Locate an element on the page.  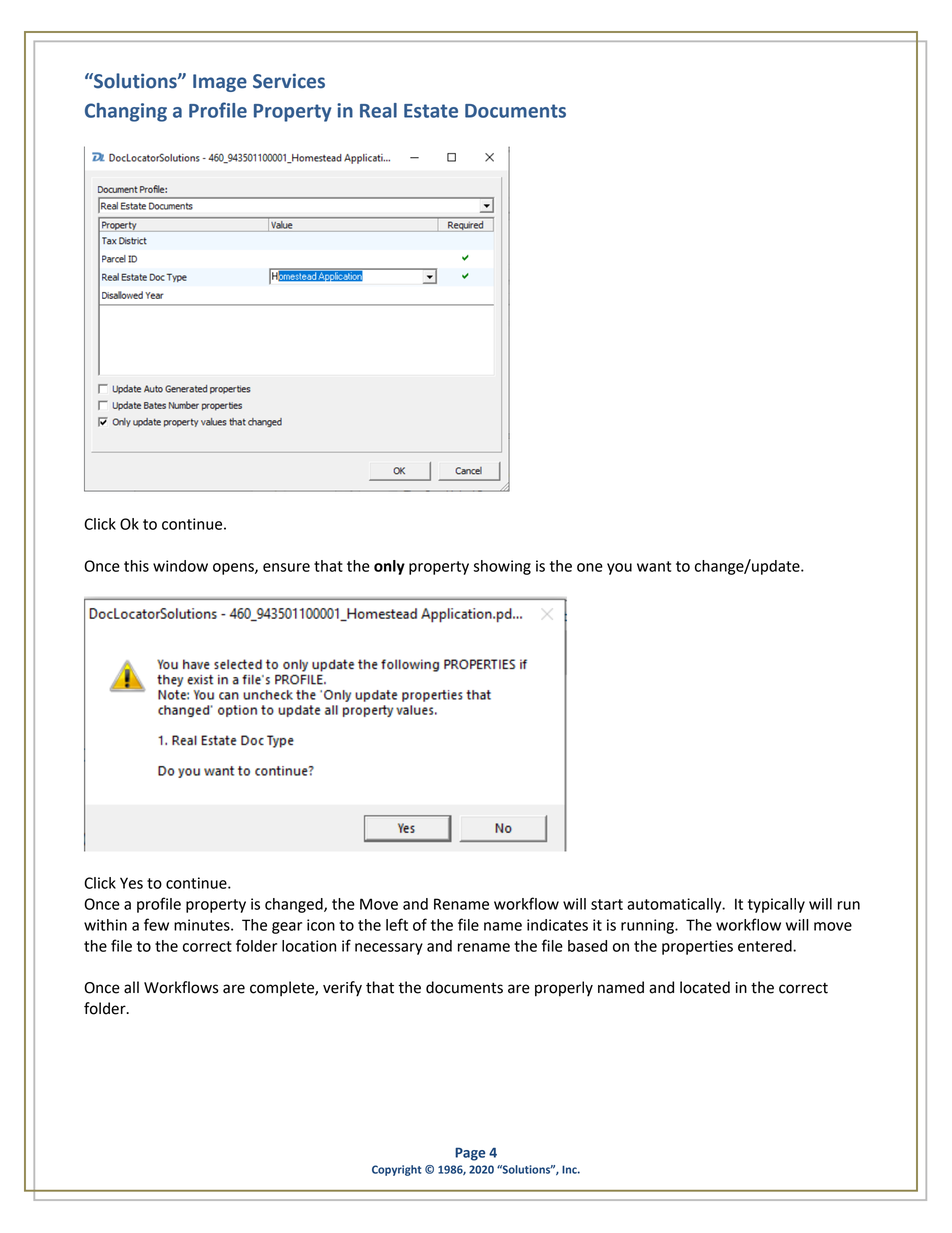
Estate is located at coordinates (431, 111).
